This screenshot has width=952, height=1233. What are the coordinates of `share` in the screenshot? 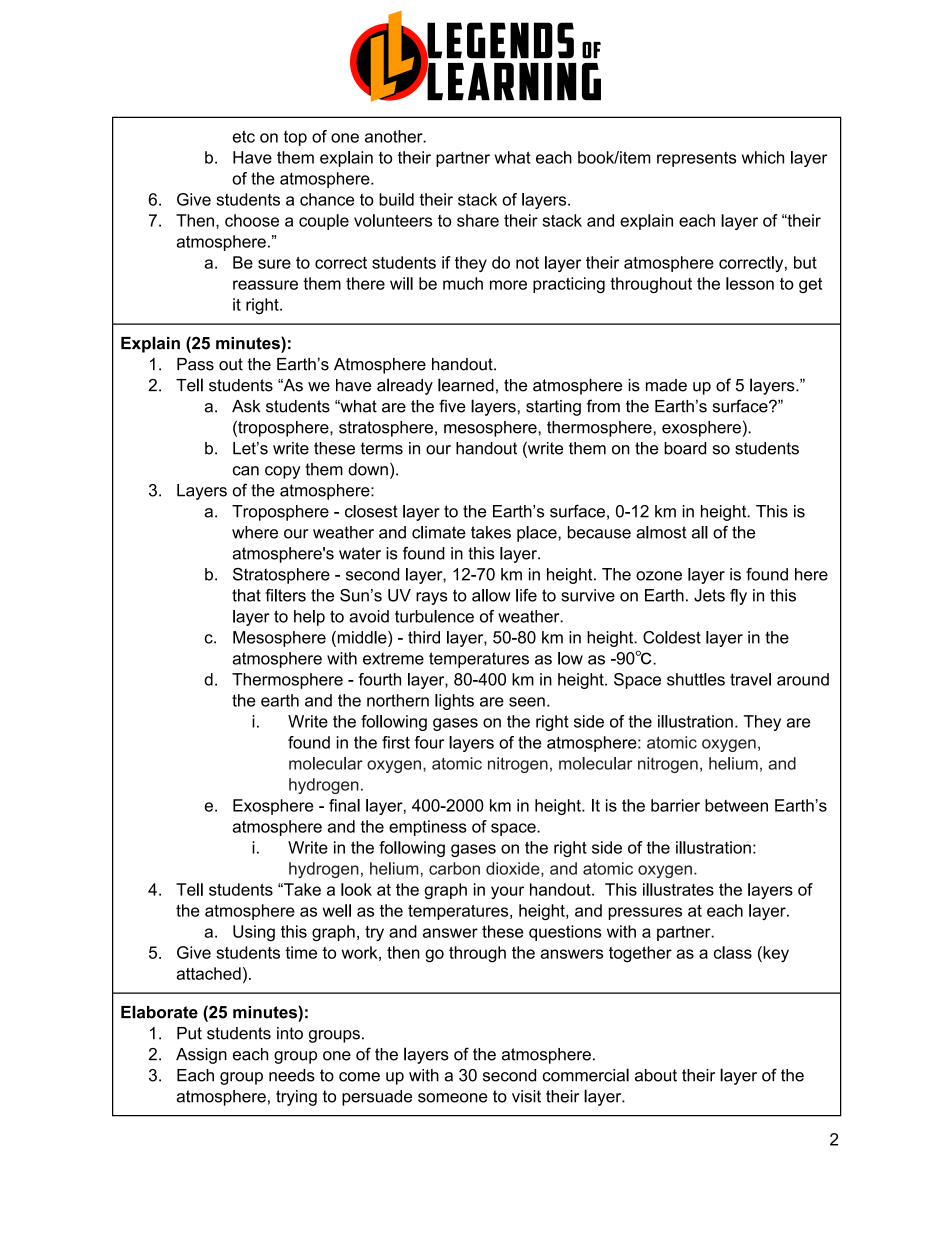 It's located at (478, 220).
